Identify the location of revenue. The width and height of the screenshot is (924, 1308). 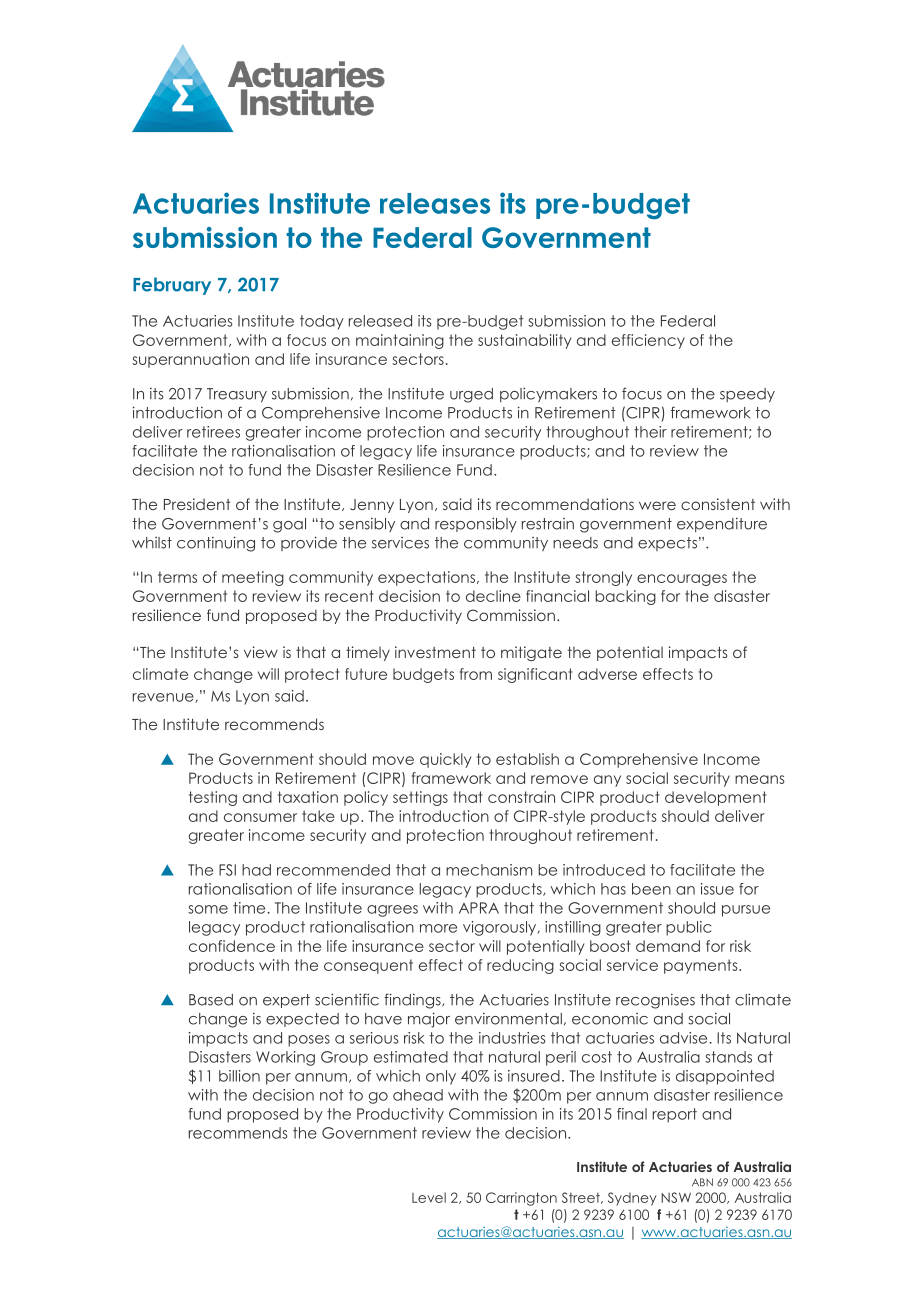
(164, 698).
